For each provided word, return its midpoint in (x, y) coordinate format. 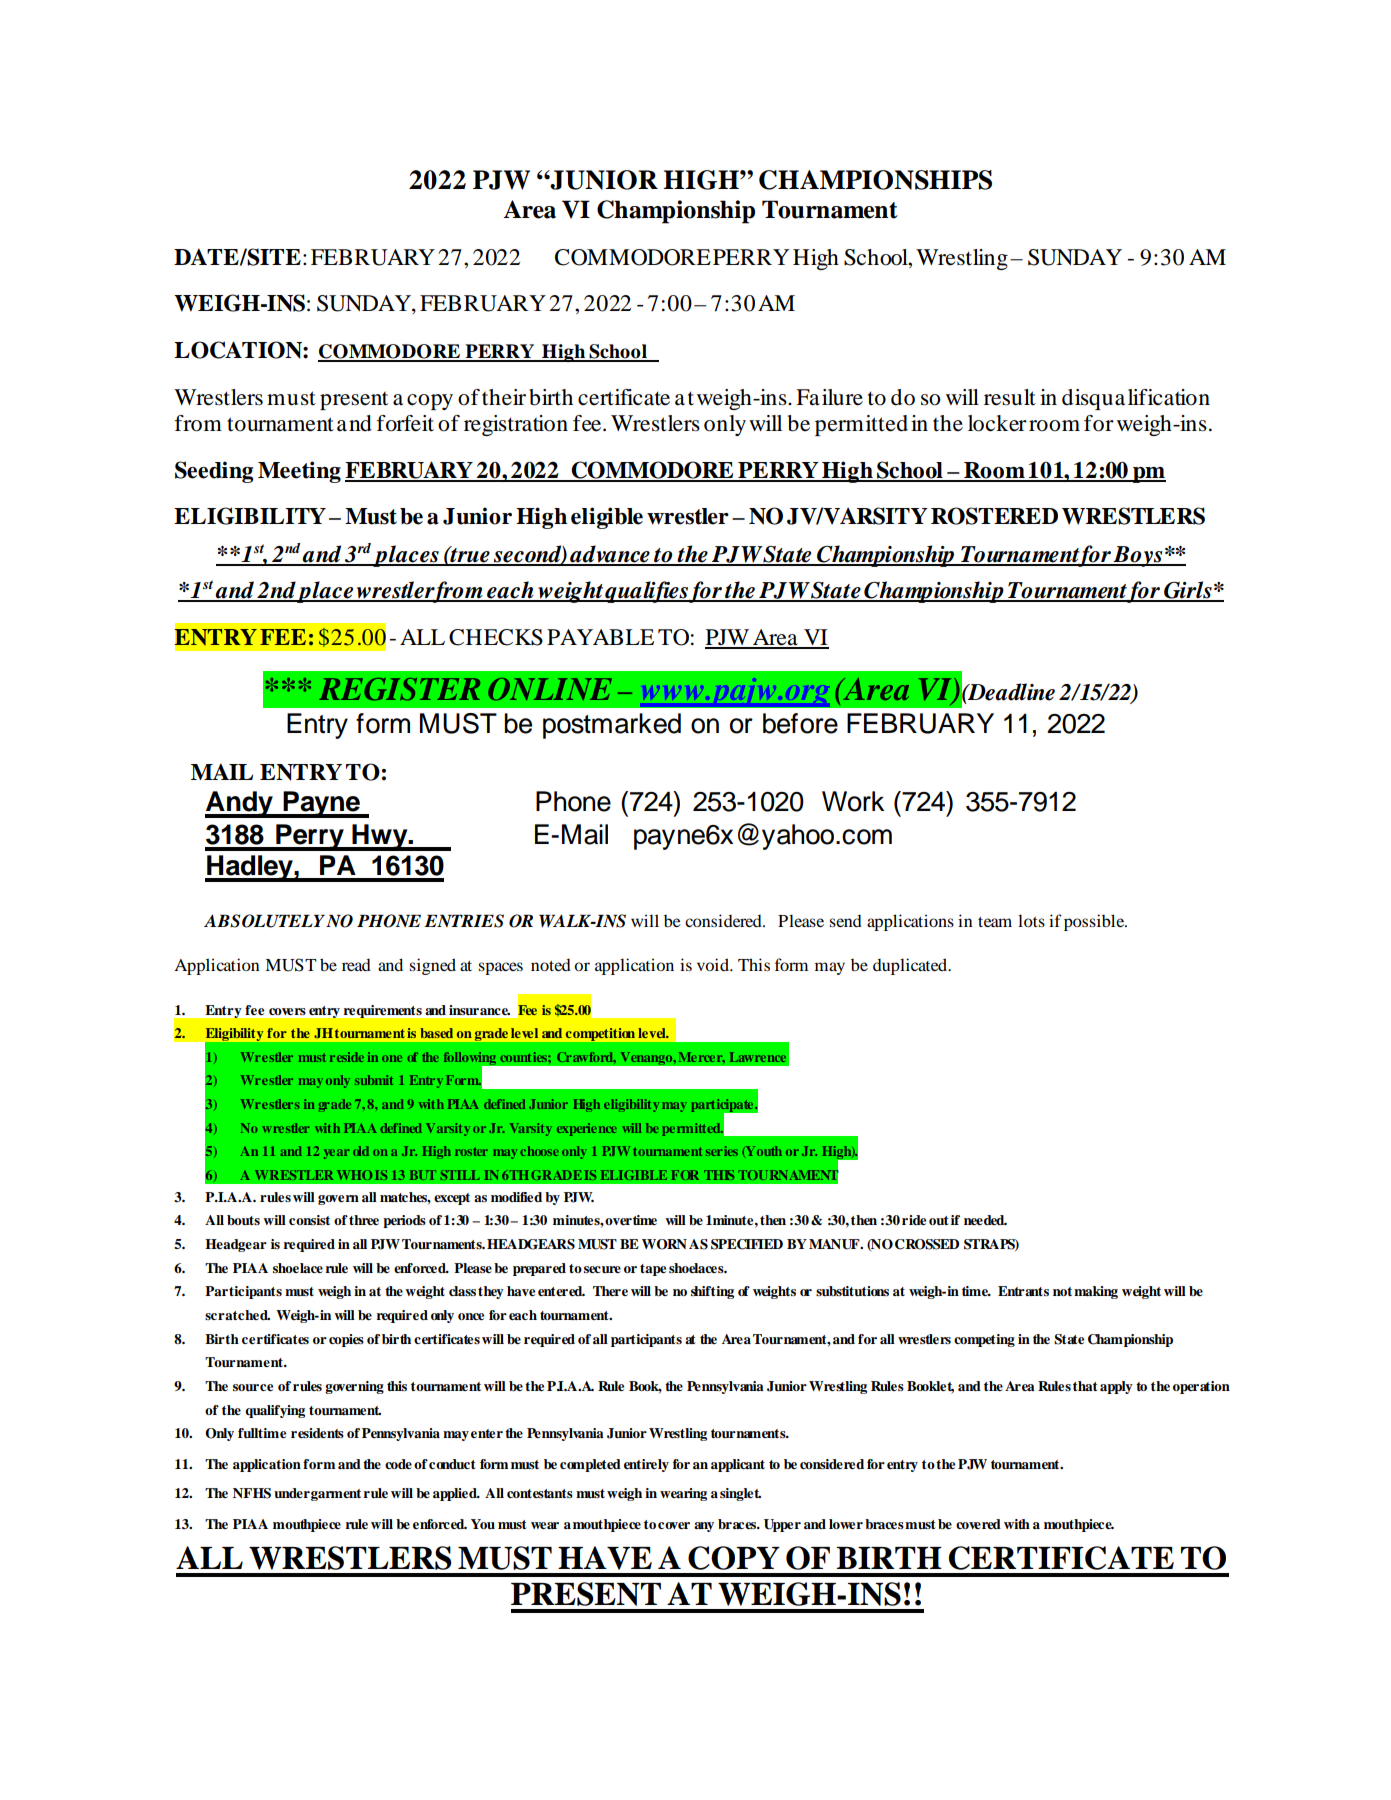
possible (1095, 922)
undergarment (317, 1494)
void (714, 964)
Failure (829, 397)
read (356, 964)
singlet (740, 1494)
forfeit (405, 423)
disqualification (1136, 399)
